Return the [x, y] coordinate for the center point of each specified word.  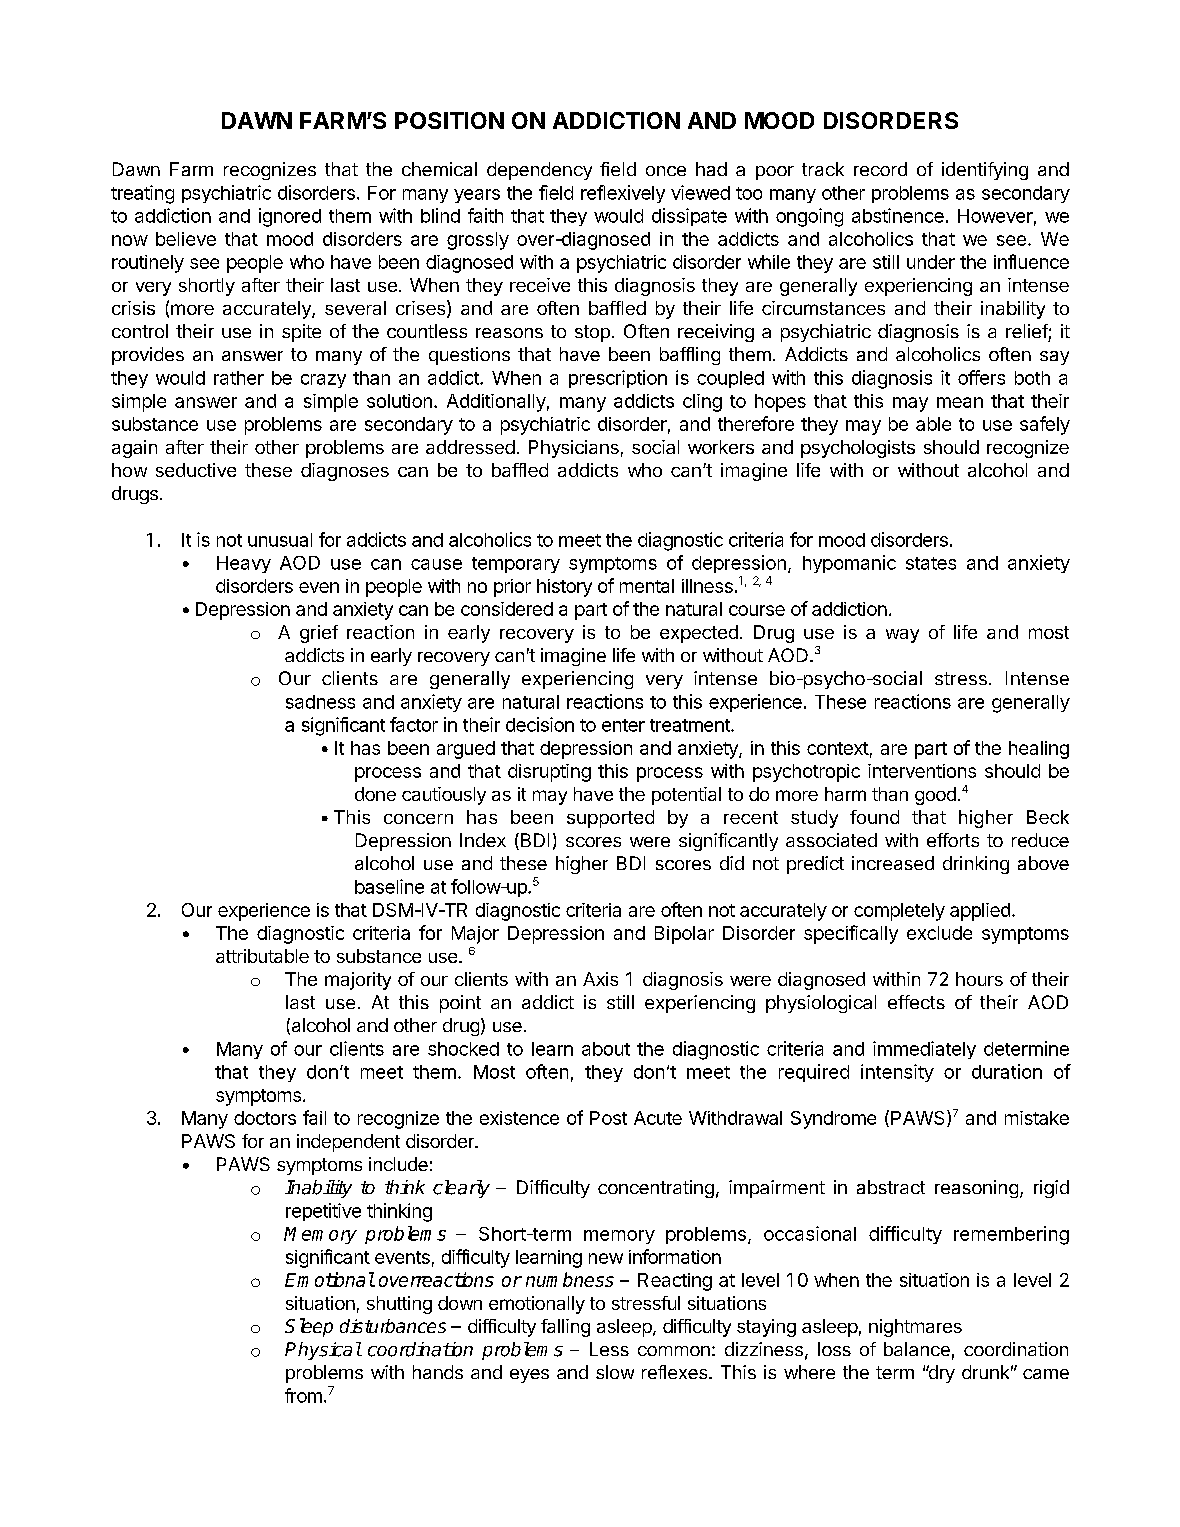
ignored [290, 217]
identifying [985, 171]
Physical [323, 1351]
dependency [539, 171]
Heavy [244, 564]
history [564, 588]
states [931, 563]
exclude [939, 933]
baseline [389, 886]
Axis [600, 979]
